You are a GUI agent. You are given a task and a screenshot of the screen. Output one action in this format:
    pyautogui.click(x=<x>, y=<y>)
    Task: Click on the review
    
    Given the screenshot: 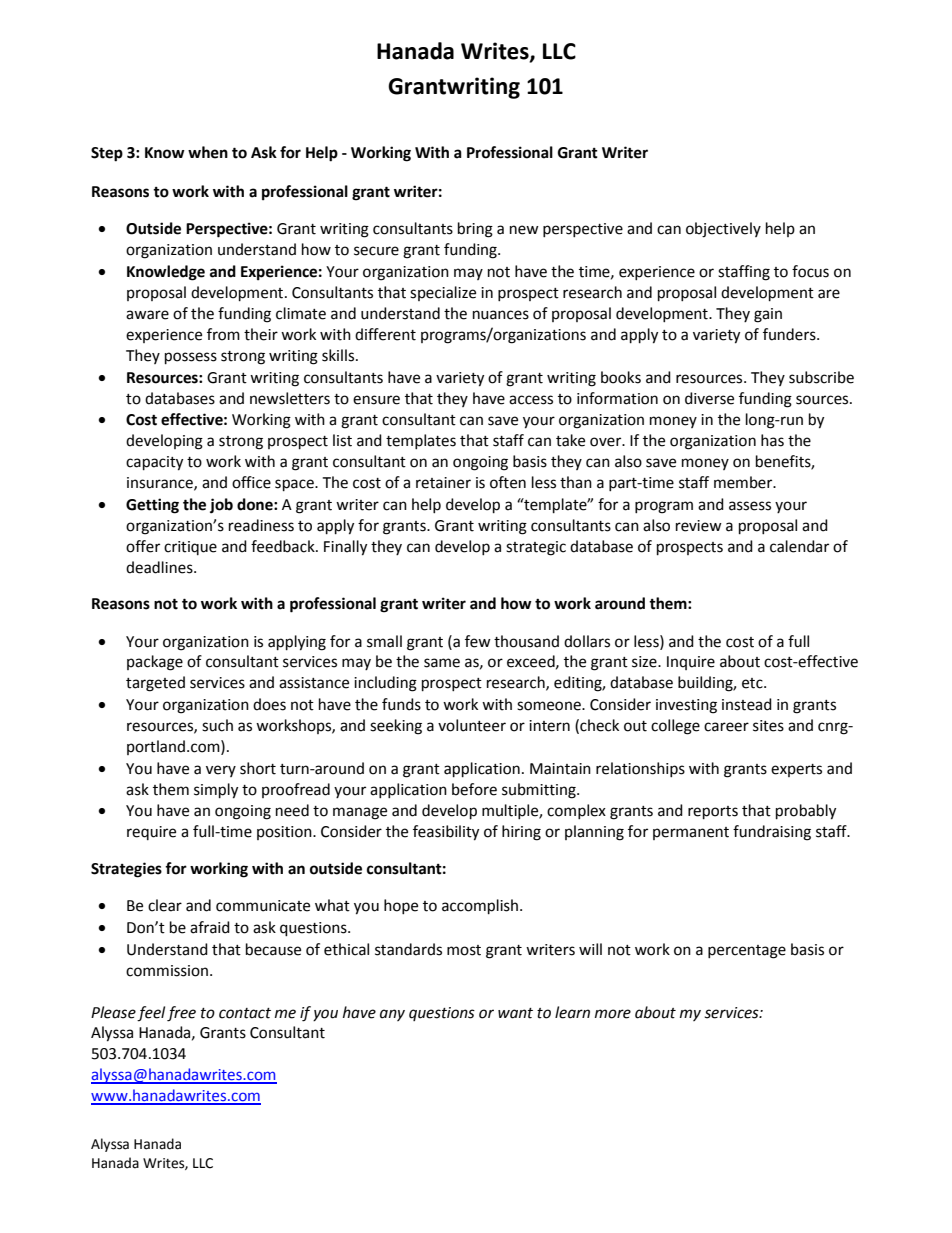 What is the action you would take?
    pyautogui.click(x=699, y=526)
